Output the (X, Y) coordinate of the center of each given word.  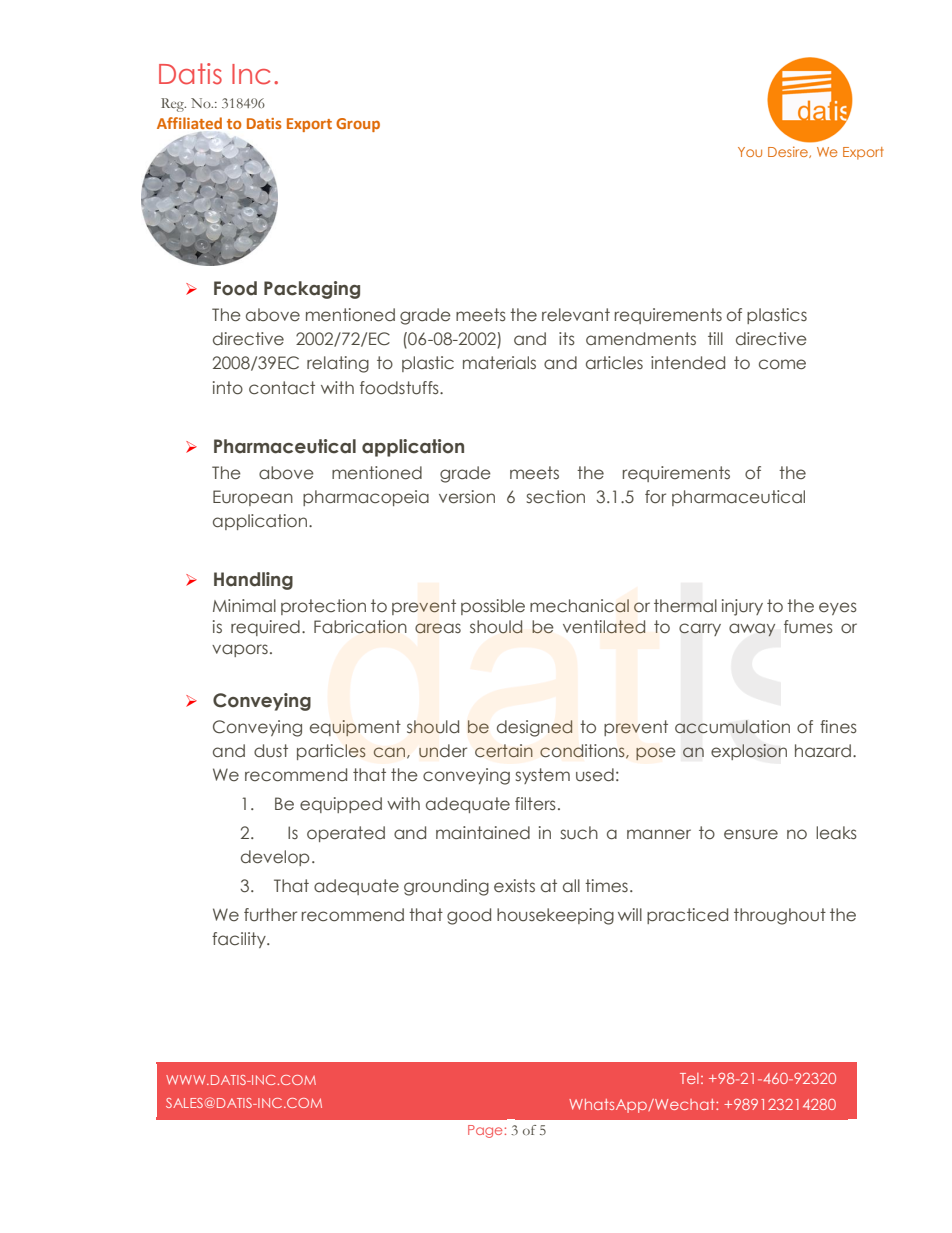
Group (358, 125)
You (750, 152)
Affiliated (189, 123)
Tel (689, 1078)
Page (485, 1131)
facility (240, 940)
